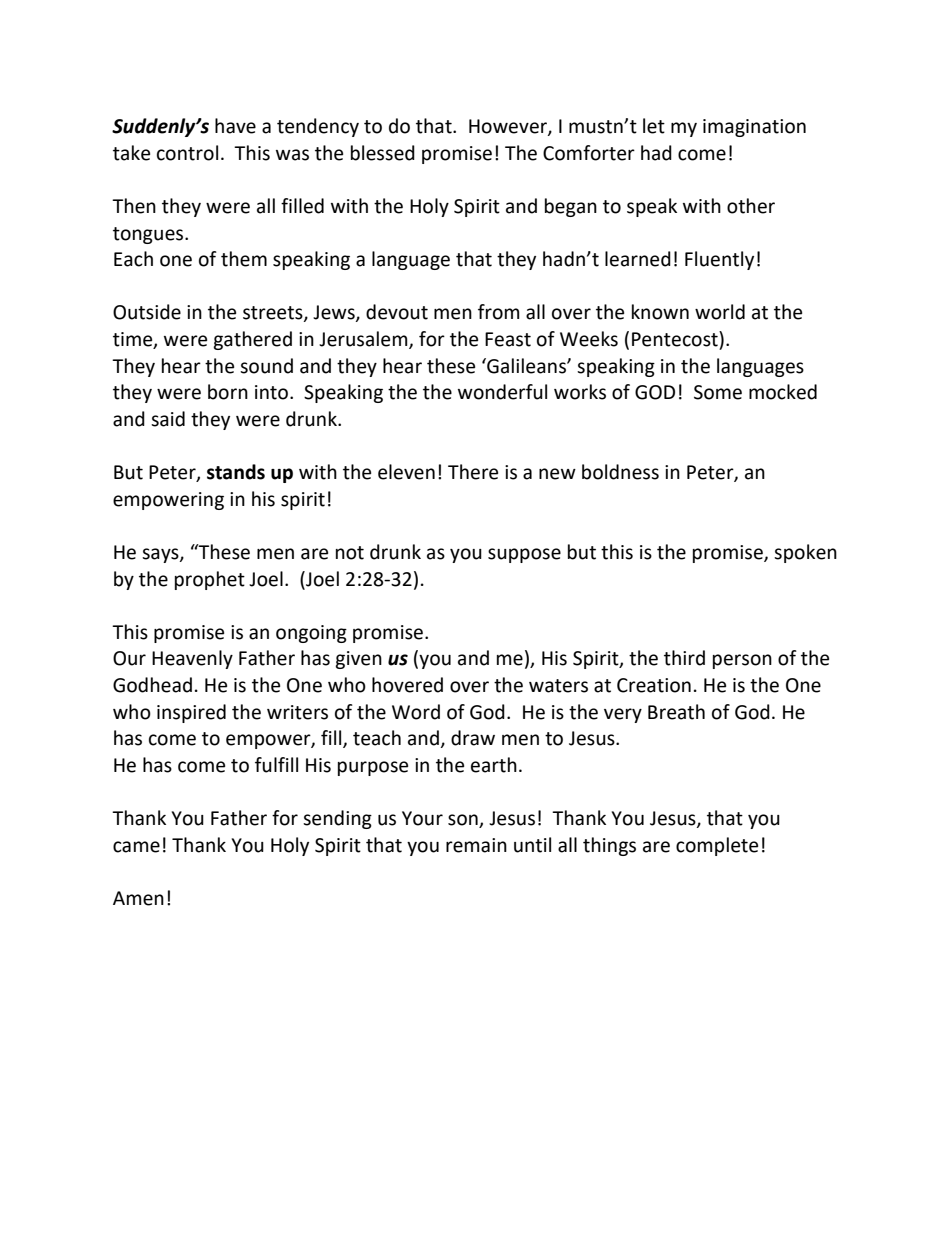 Image resolution: width=952 pixels, height=1233 pixels. What do you see at coordinates (754, 128) in the image?
I see `imagination` at bounding box center [754, 128].
